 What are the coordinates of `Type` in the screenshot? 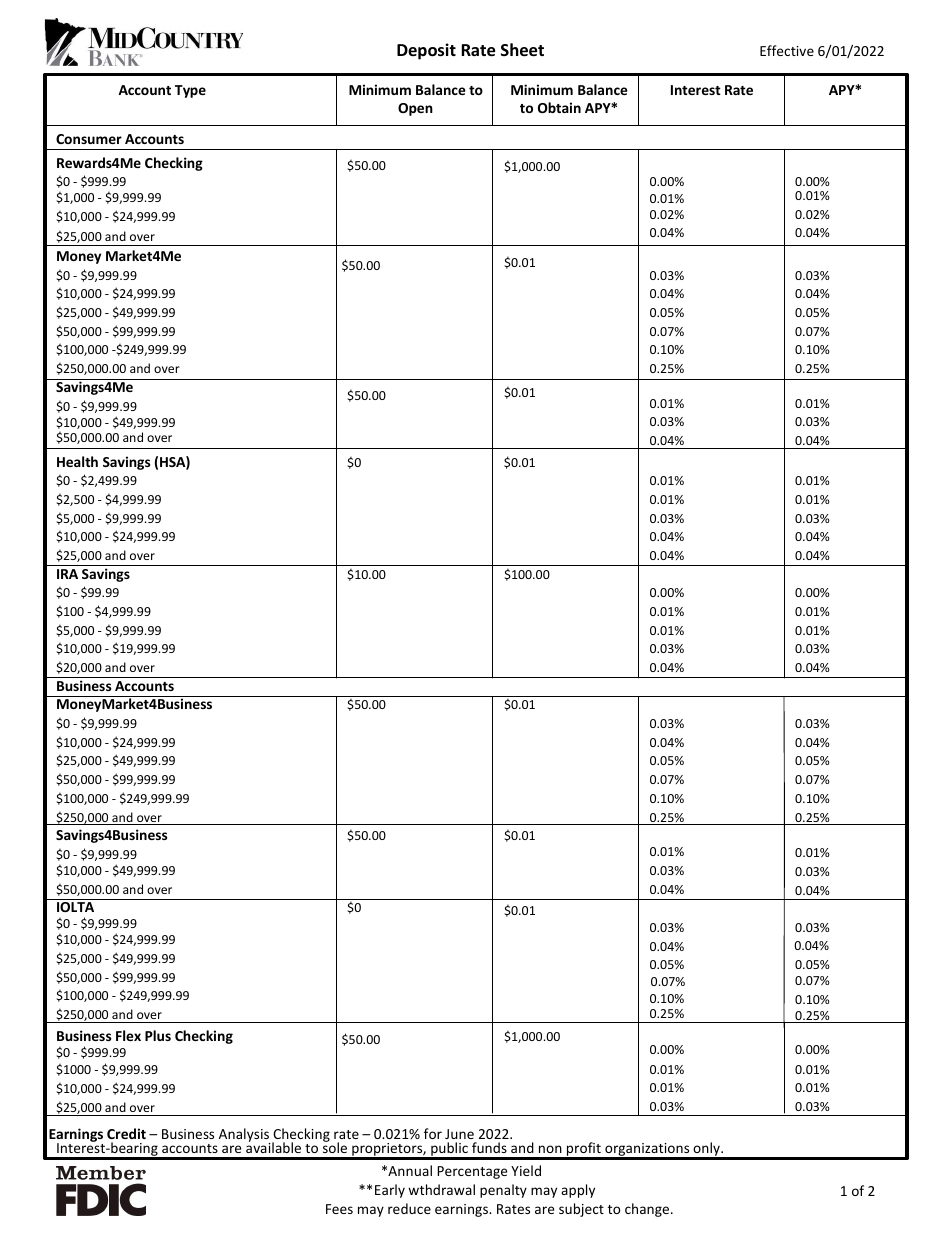 It's located at (190, 91).
